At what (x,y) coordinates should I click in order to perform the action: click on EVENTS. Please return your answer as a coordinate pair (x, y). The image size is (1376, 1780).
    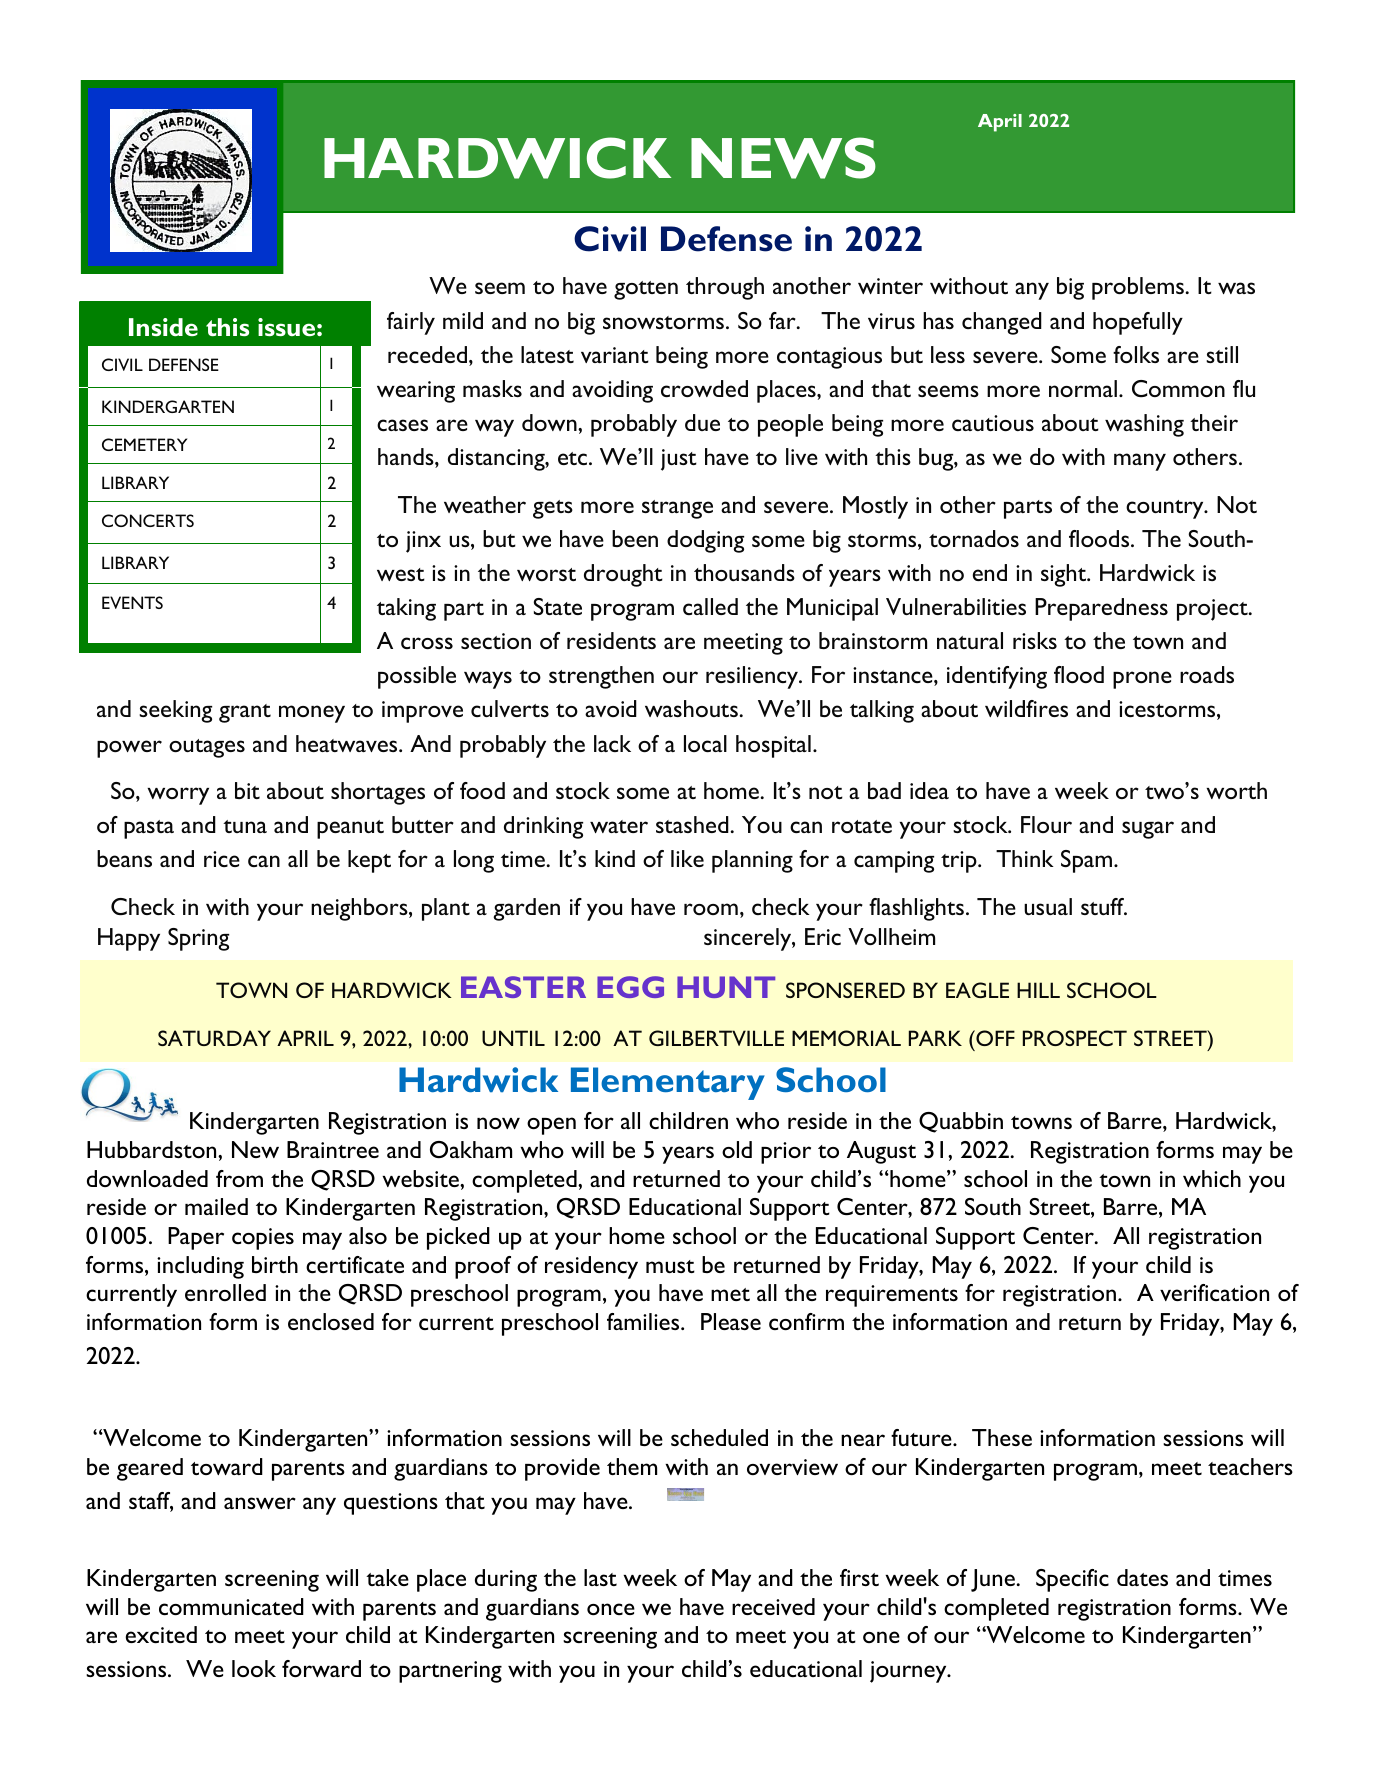
    Looking at the image, I should click on (132, 602).
